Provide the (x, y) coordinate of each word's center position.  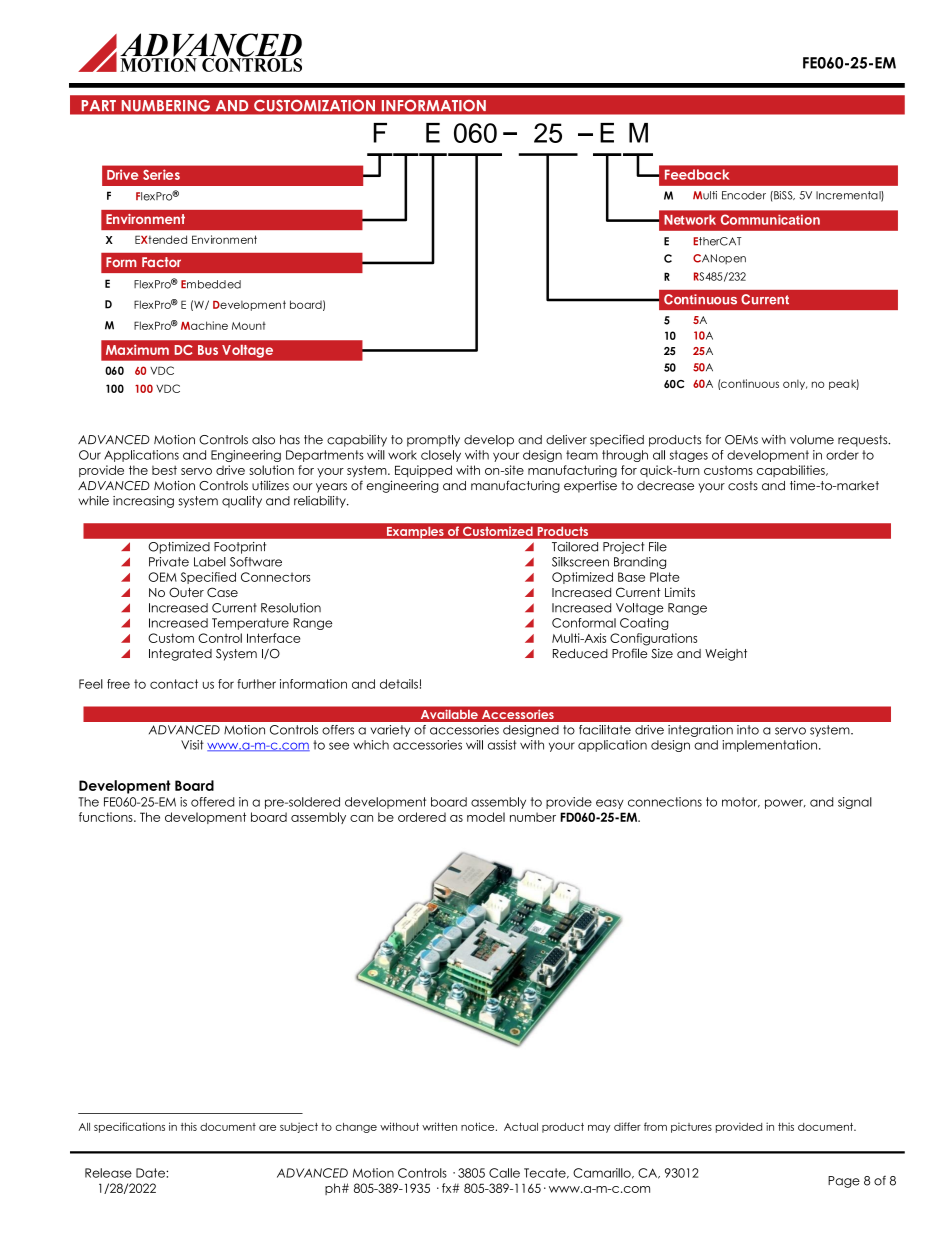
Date (151, 1173)
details (399, 684)
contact (174, 684)
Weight (726, 655)
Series (161, 174)
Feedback (697, 174)
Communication (770, 219)
